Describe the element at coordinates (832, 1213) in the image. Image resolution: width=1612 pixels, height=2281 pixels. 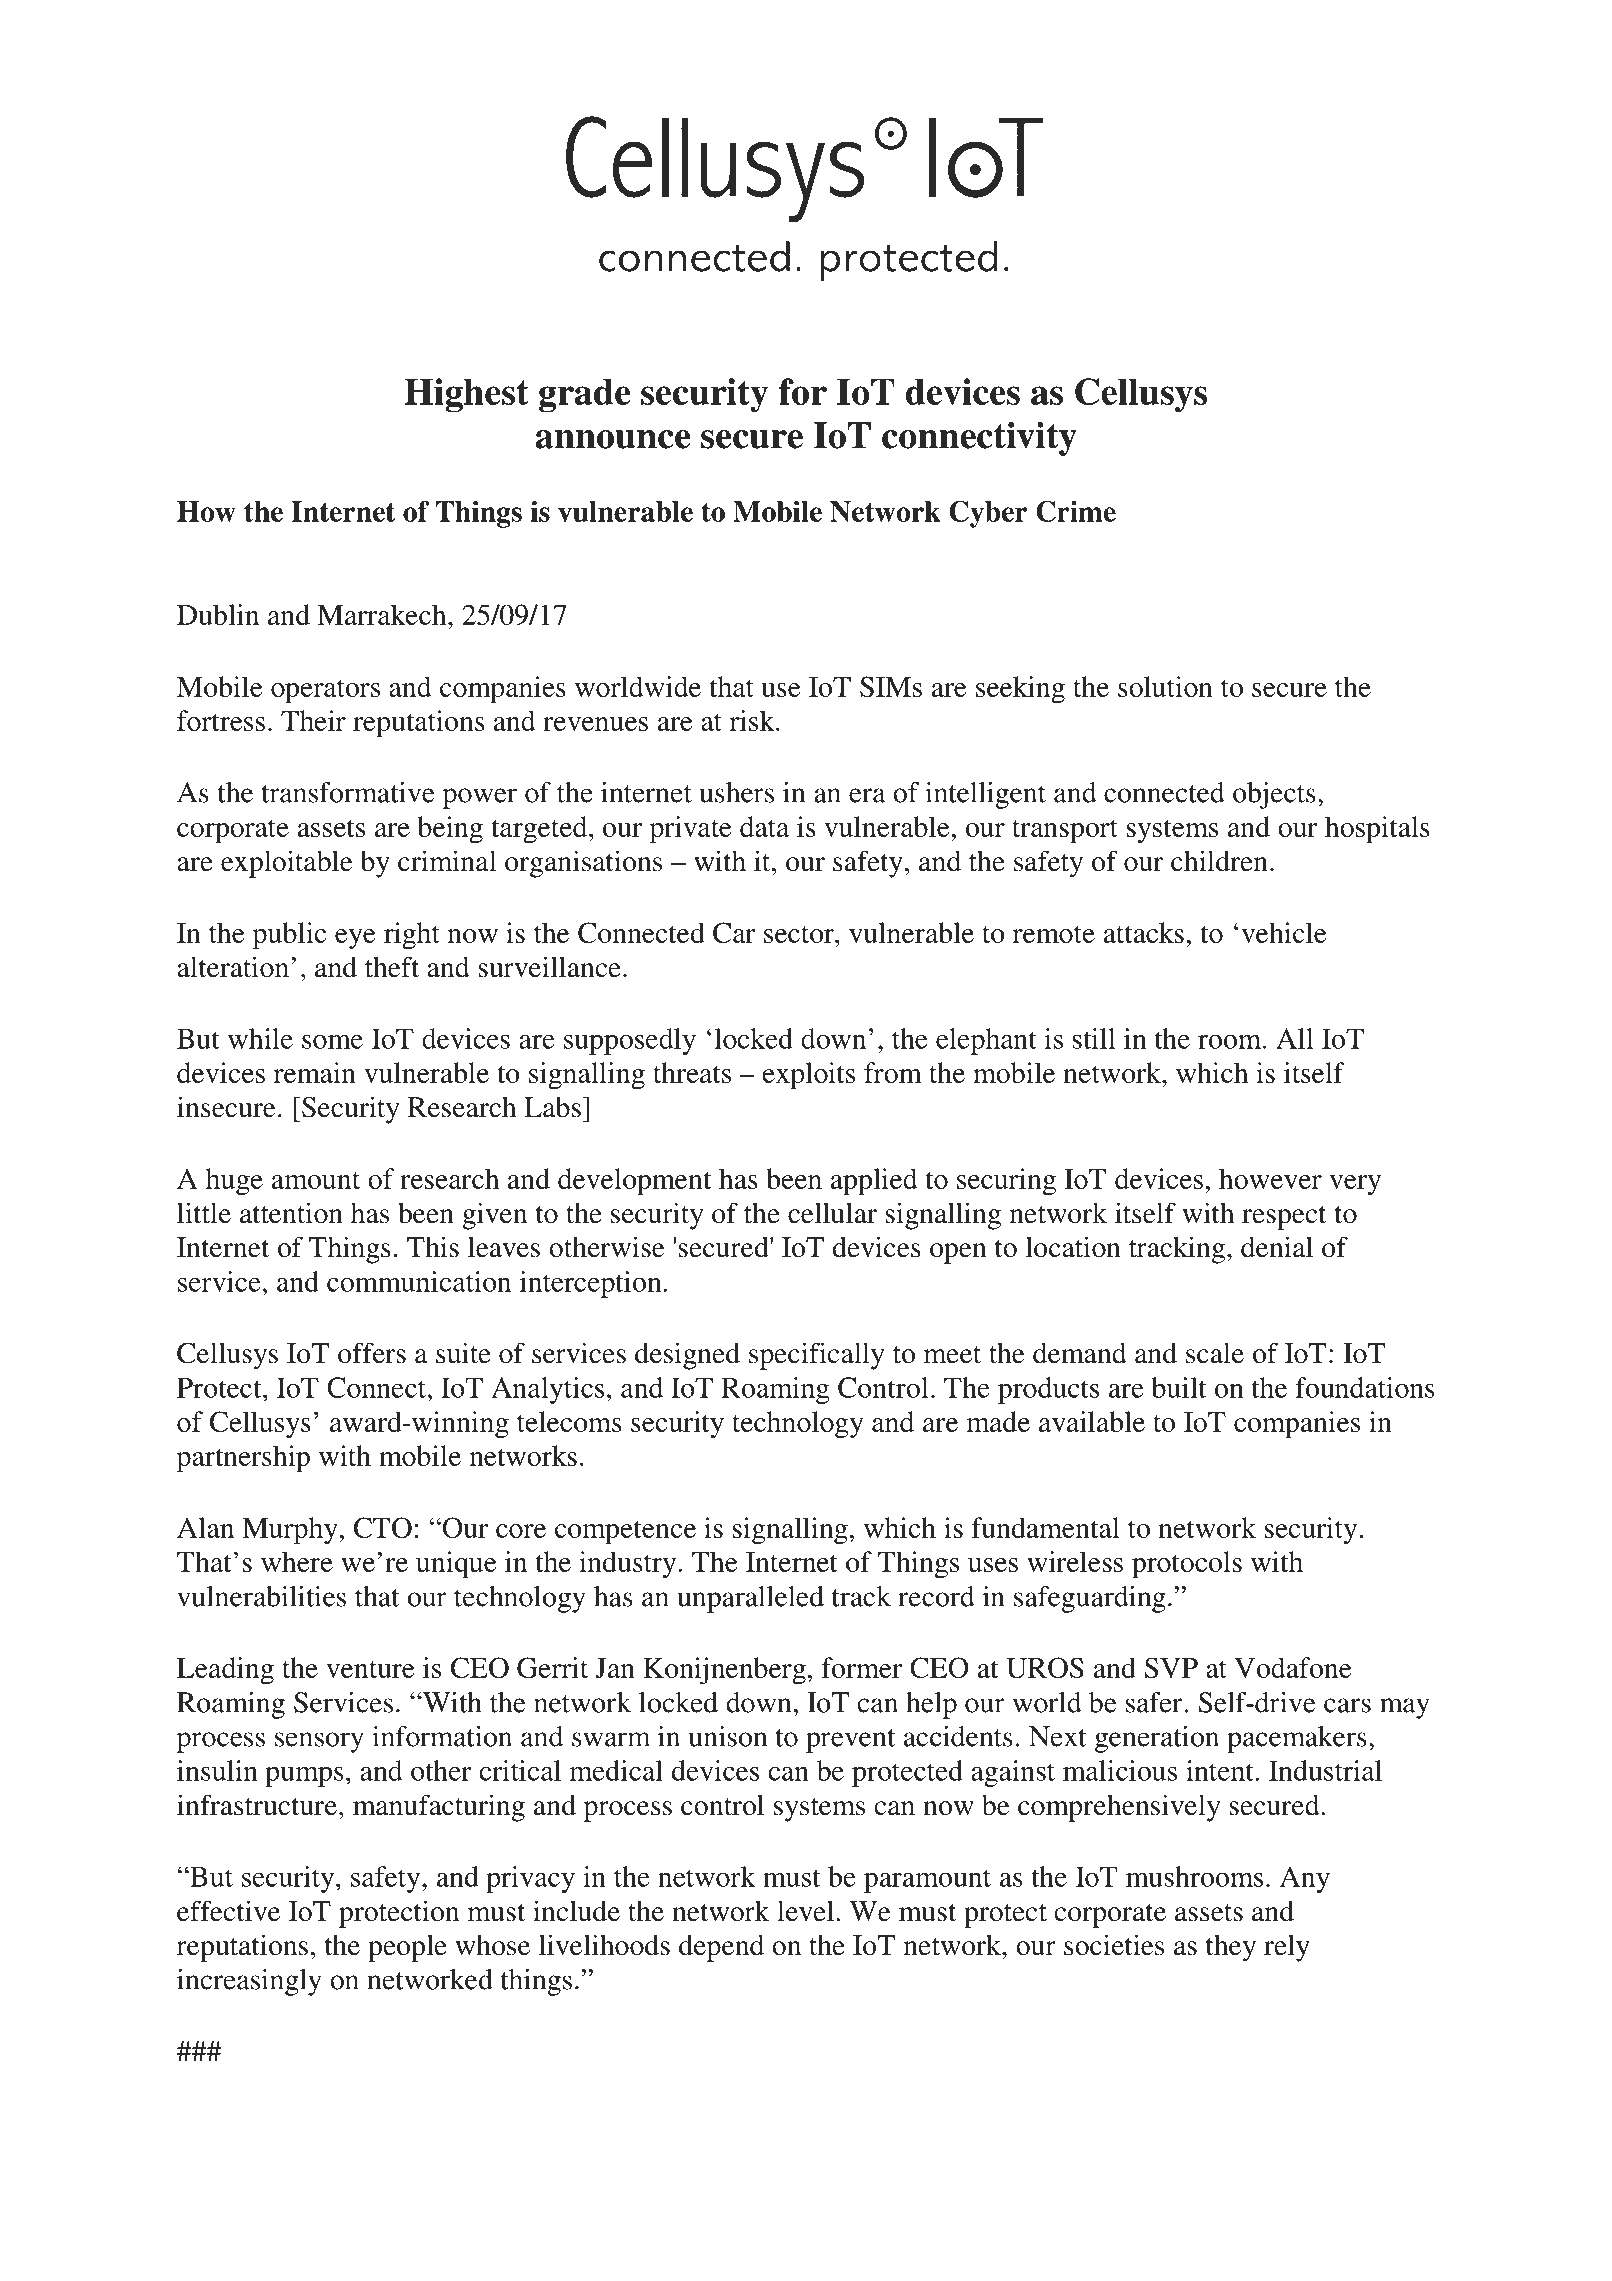
I see `cellular` at that location.
